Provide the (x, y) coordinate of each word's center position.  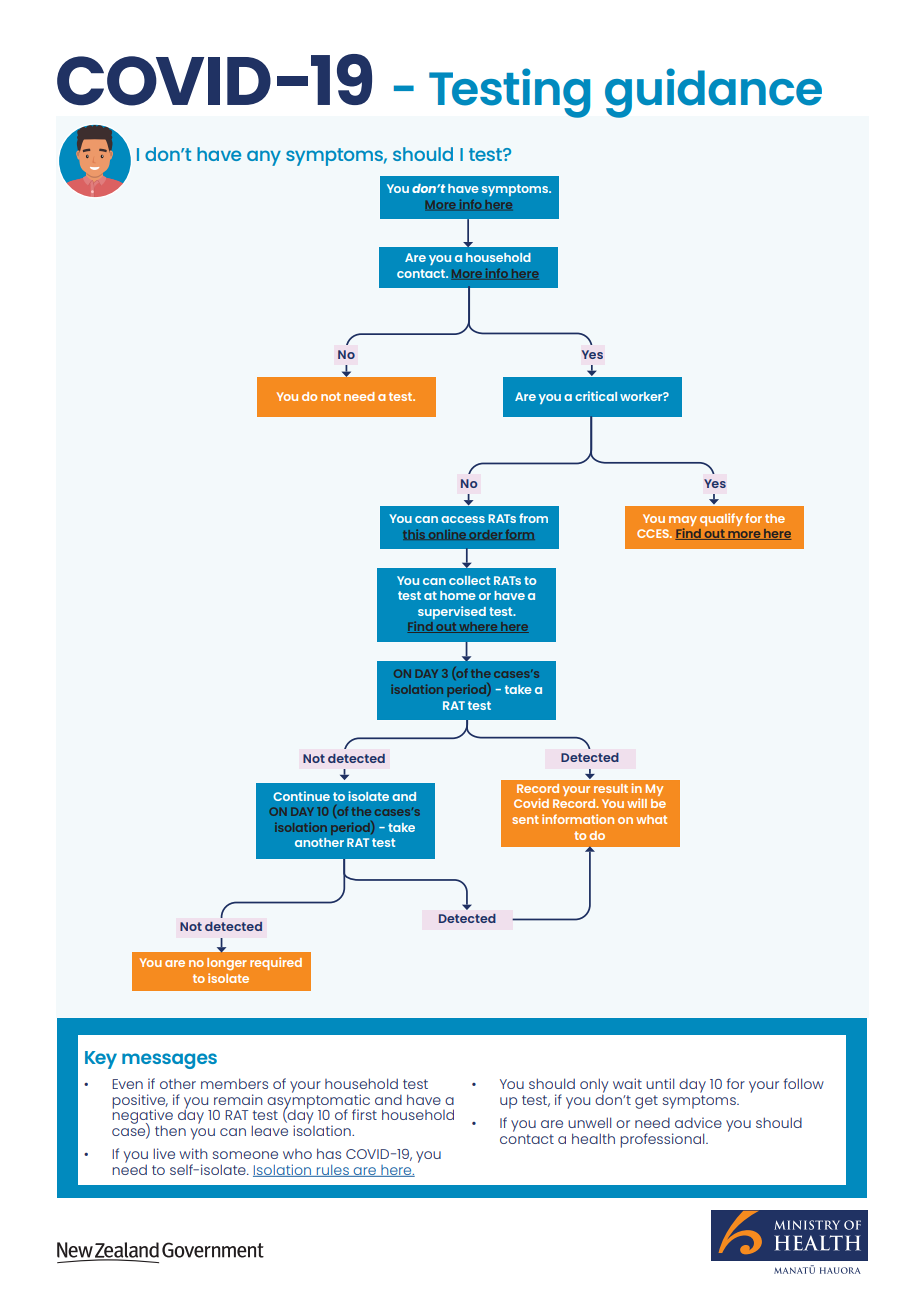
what (651, 819)
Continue (301, 796)
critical (596, 396)
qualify (721, 519)
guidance (713, 93)
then (170, 1130)
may (683, 521)
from (533, 518)
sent (525, 819)
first (364, 1114)
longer (227, 964)
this (415, 534)
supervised (452, 612)
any (264, 158)
